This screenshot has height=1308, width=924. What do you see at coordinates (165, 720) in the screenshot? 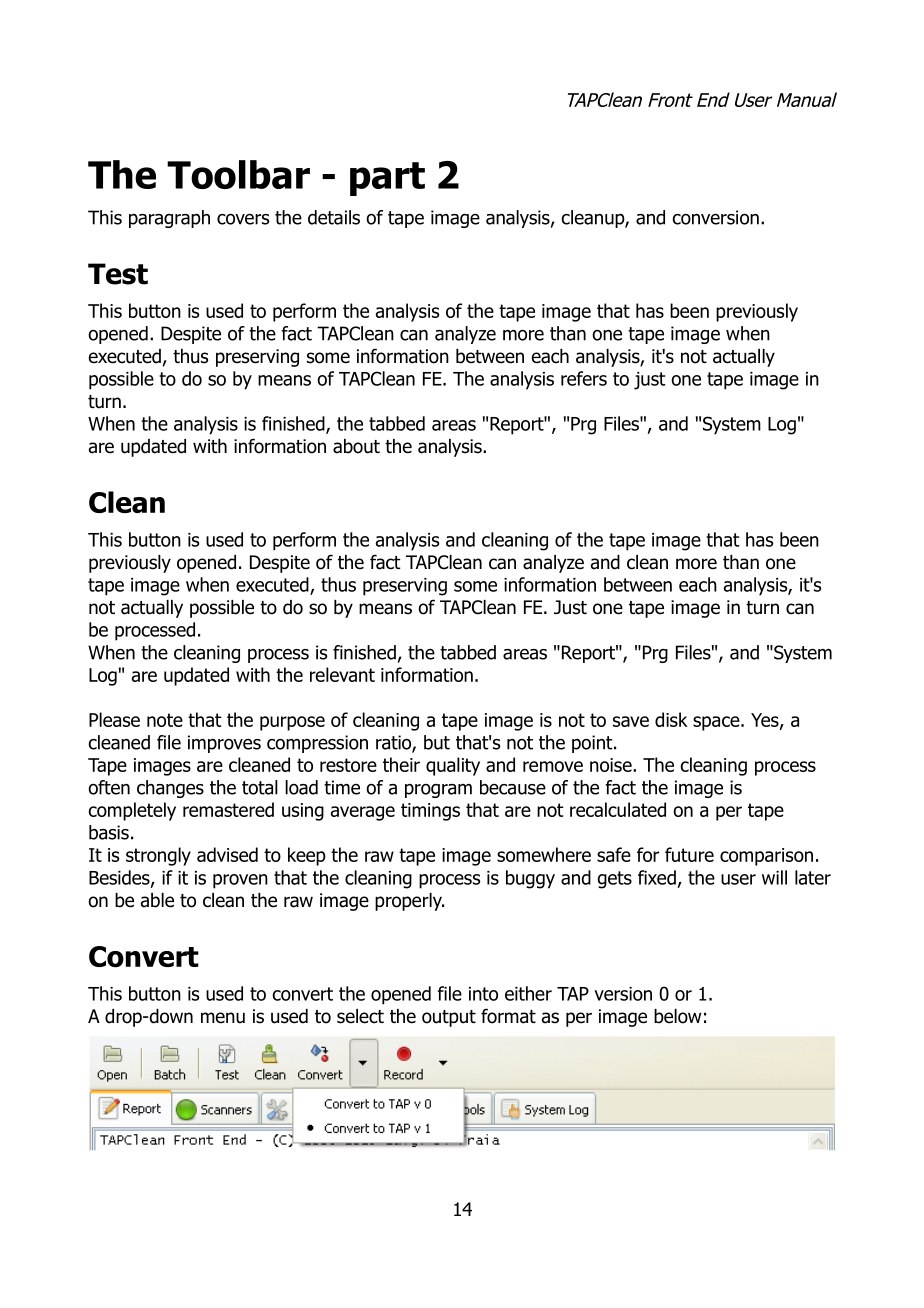
I see `note` at bounding box center [165, 720].
